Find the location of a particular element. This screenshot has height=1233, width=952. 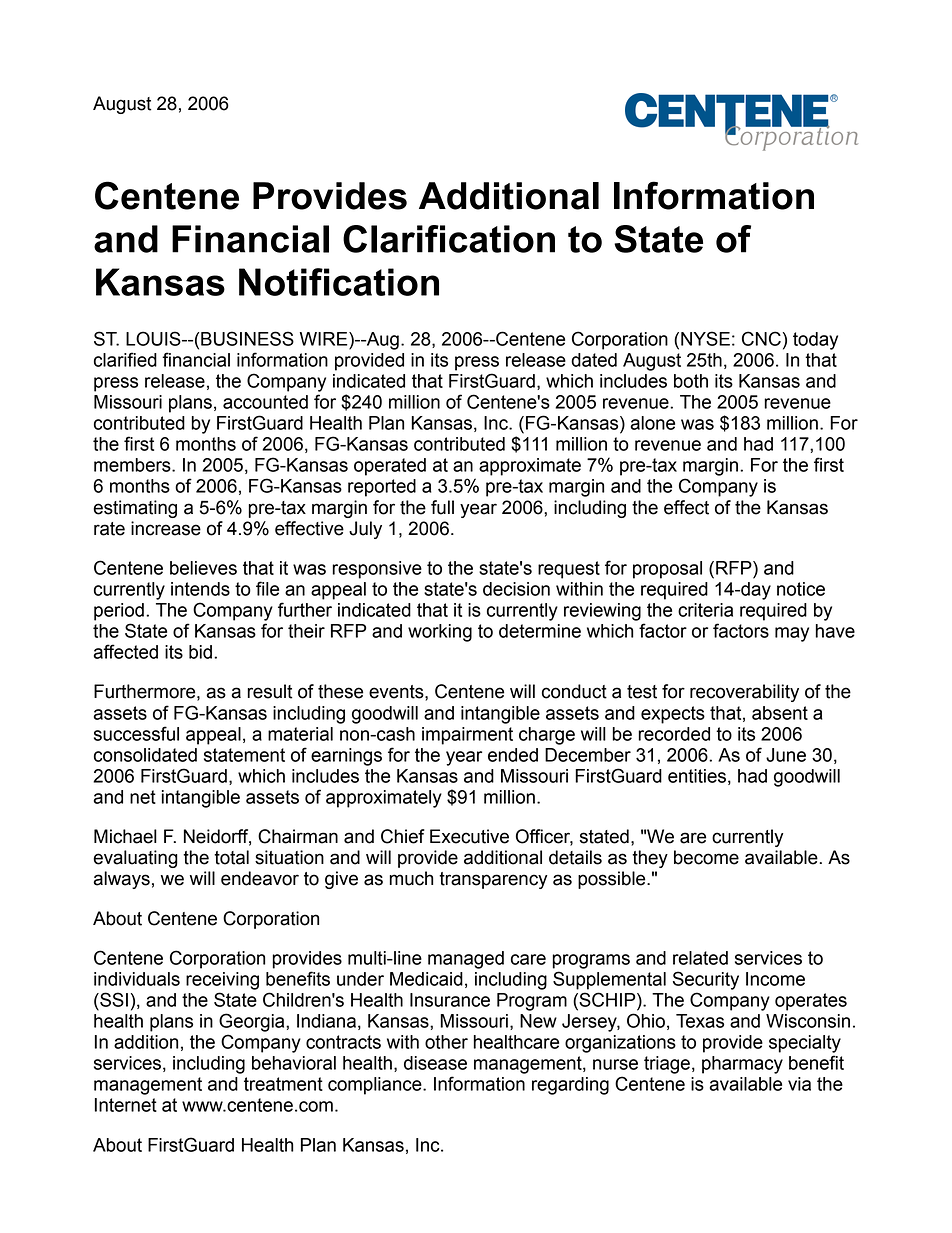

pharmacy is located at coordinates (742, 1065).
